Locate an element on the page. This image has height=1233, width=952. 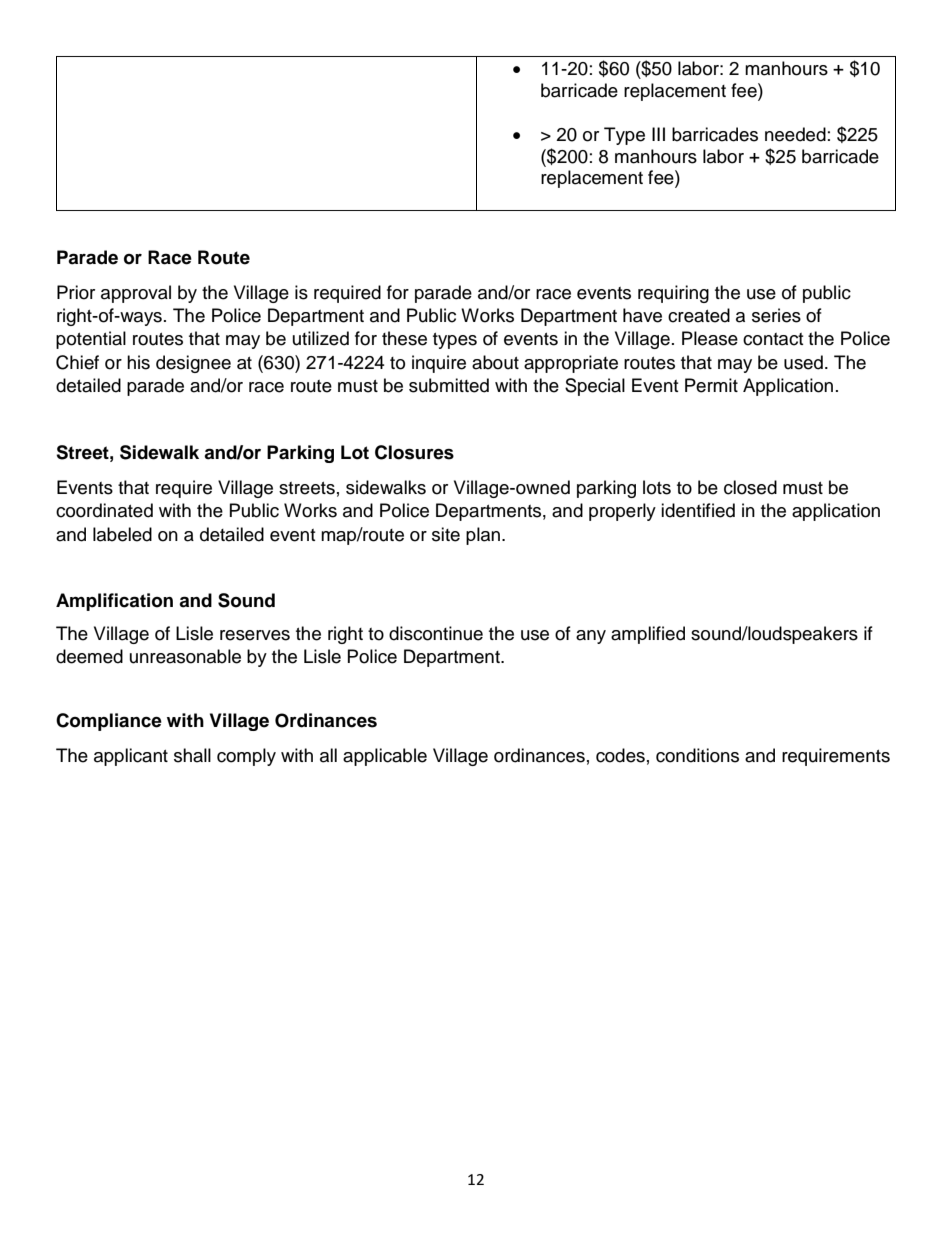
approval is located at coordinates (136, 294).
